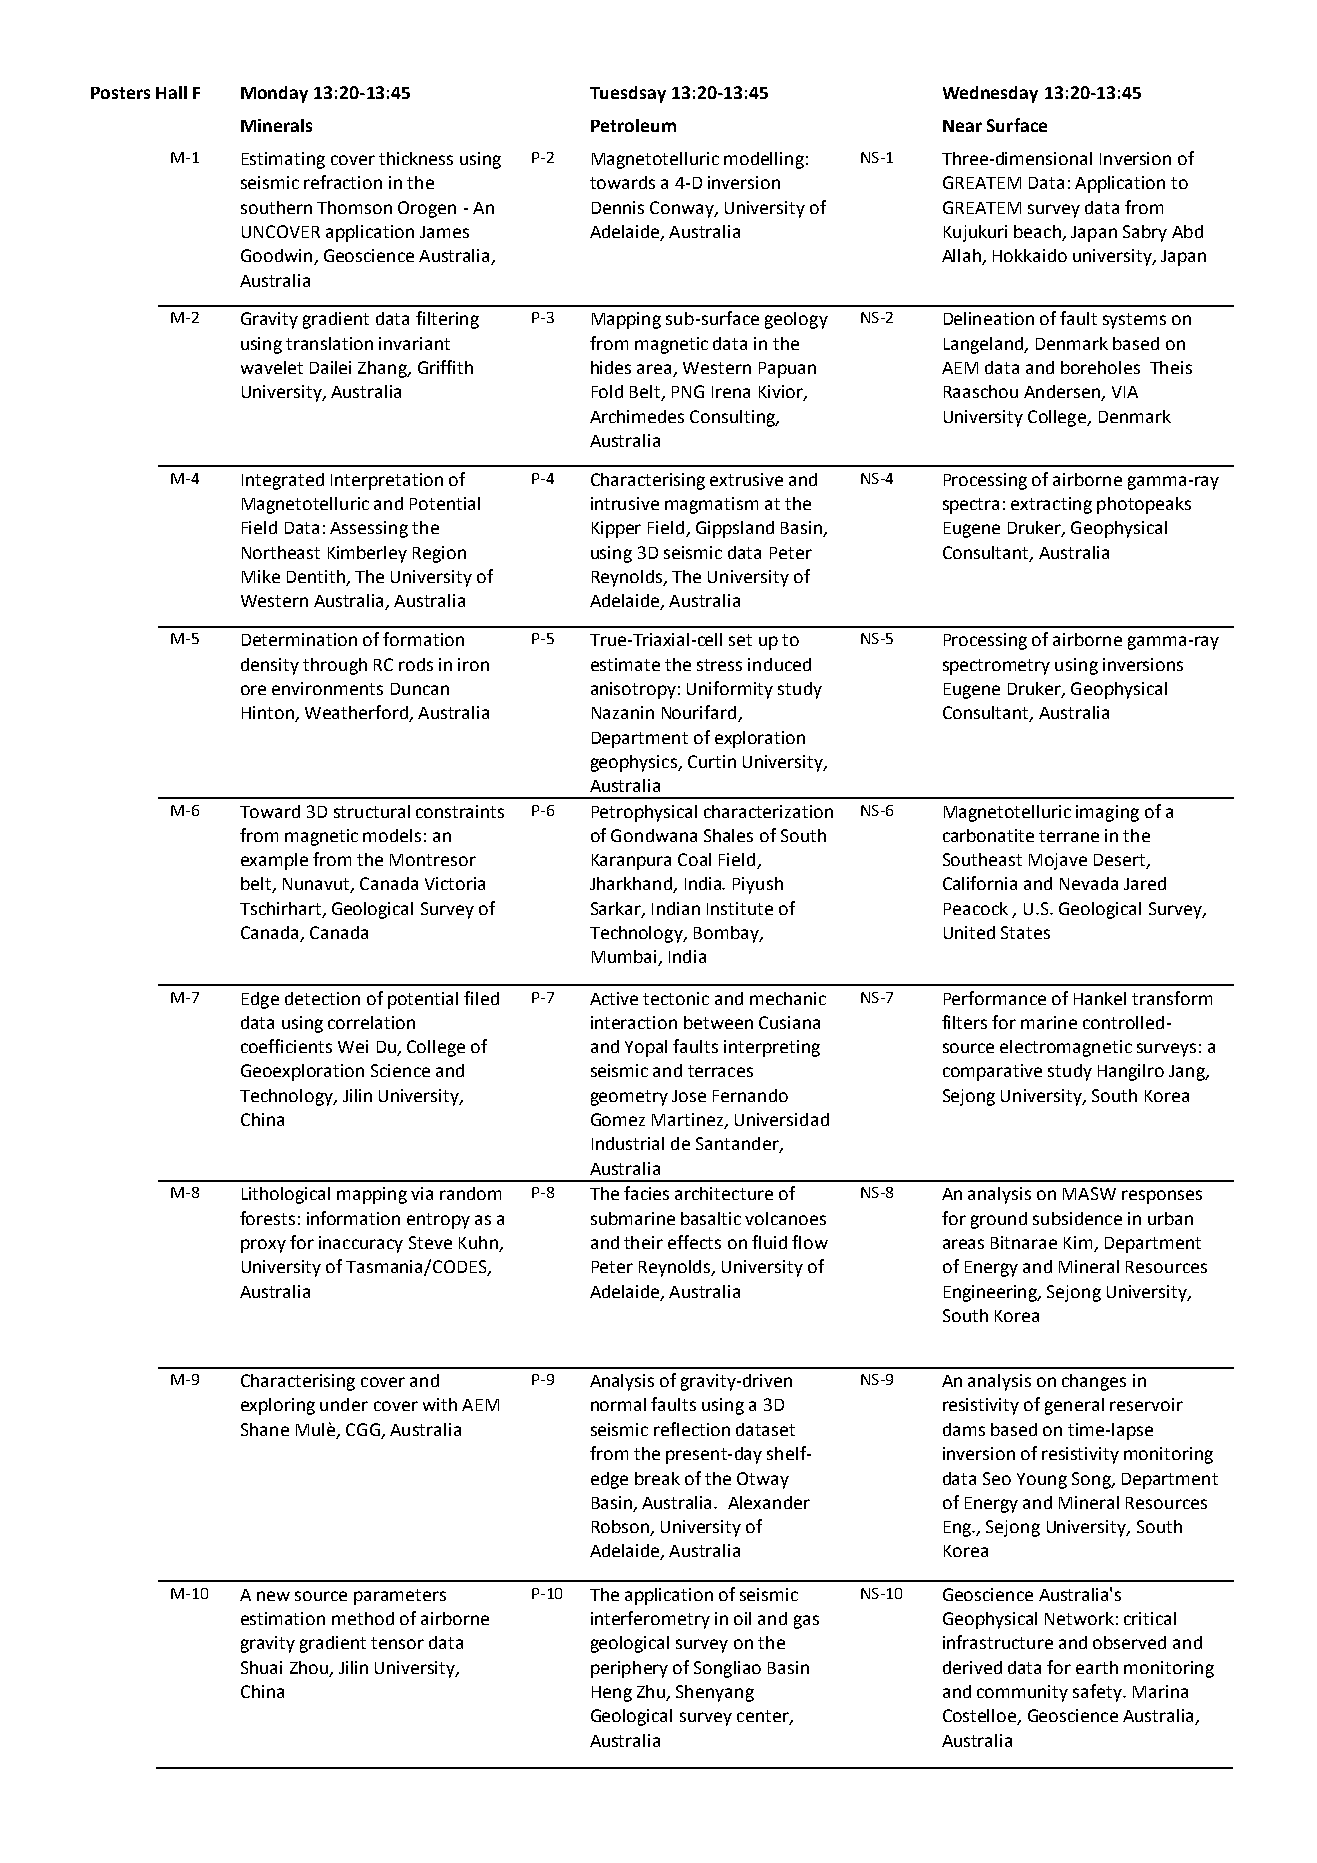  I want to click on subsidence, so click(1077, 1218).
